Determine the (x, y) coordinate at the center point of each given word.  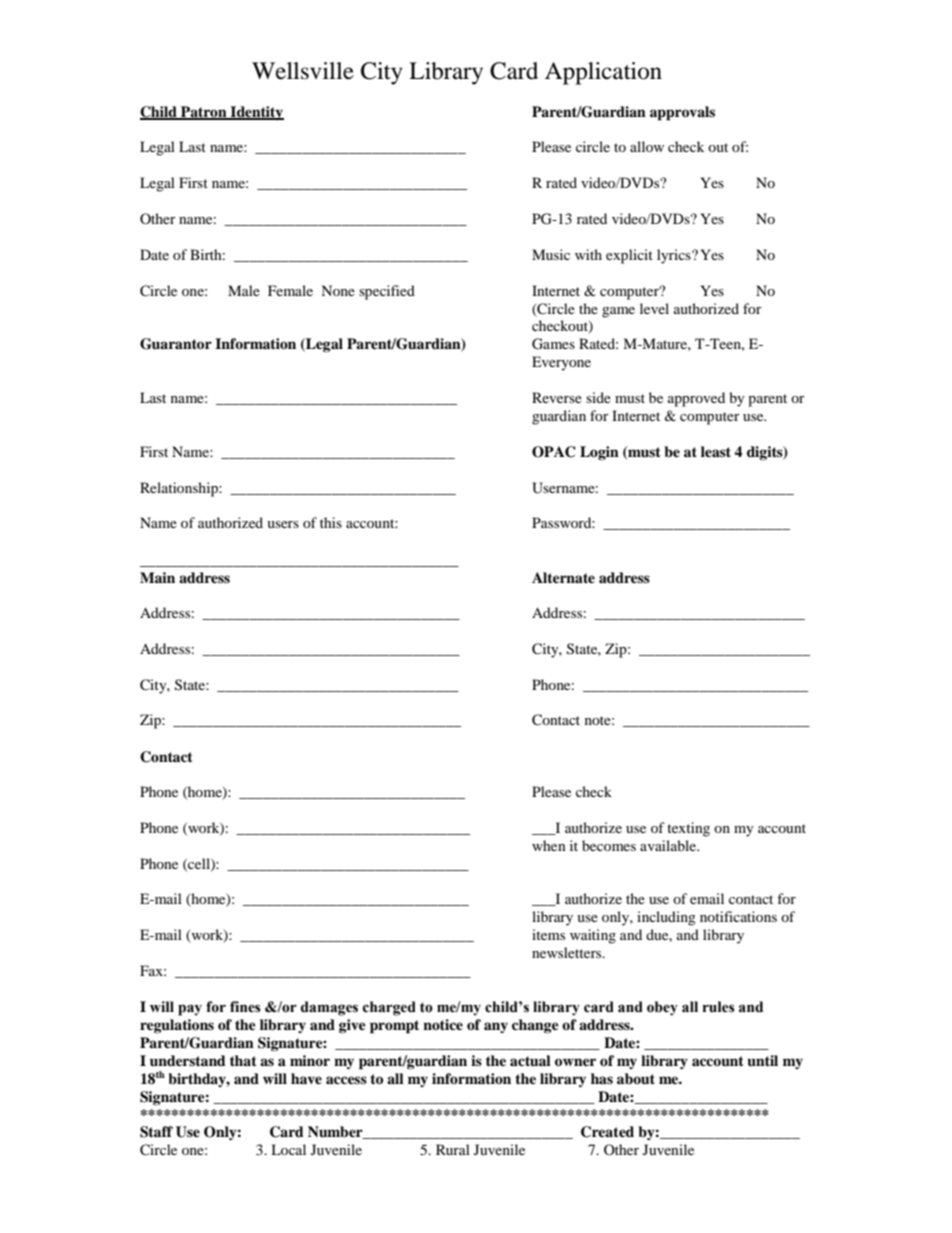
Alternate (563, 577)
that (243, 1060)
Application (603, 73)
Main (157, 577)
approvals (682, 113)
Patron (204, 113)
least (716, 451)
